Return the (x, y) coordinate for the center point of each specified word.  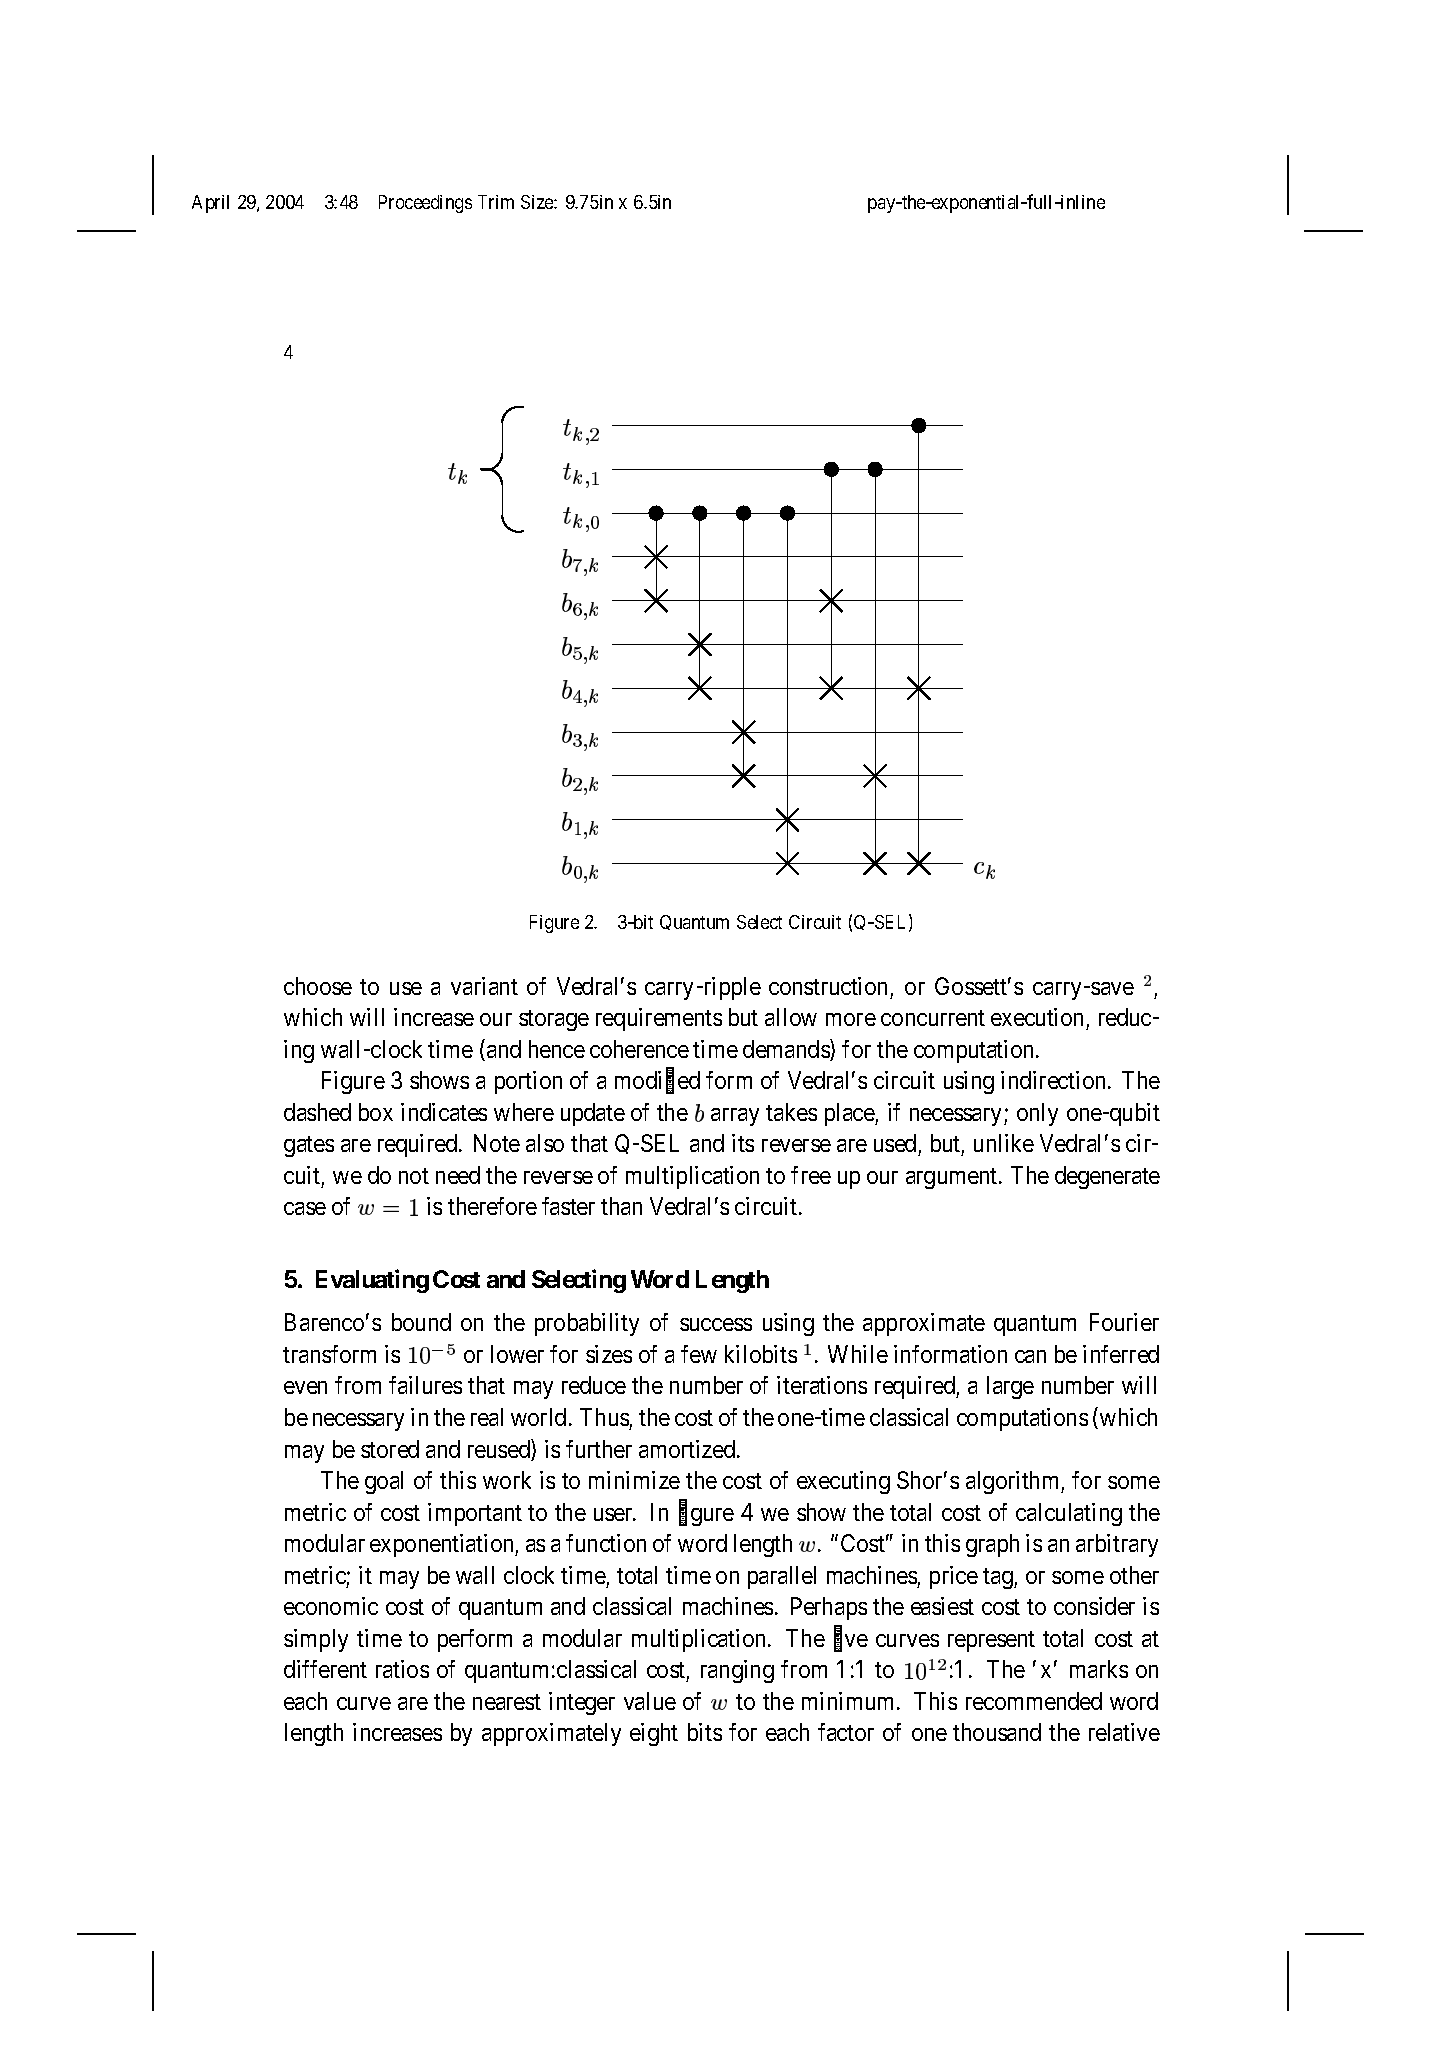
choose (318, 986)
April (210, 204)
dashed (317, 1112)
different (325, 1669)
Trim (496, 202)
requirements (659, 1019)
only (1037, 1114)
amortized (688, 1449)
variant (484, 986)
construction (828, 986)
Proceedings (425, 204)
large (1010, 1387)
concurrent (933, 1018)
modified (657, 1081)
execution (1037, 1017)
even (305, 1387)
